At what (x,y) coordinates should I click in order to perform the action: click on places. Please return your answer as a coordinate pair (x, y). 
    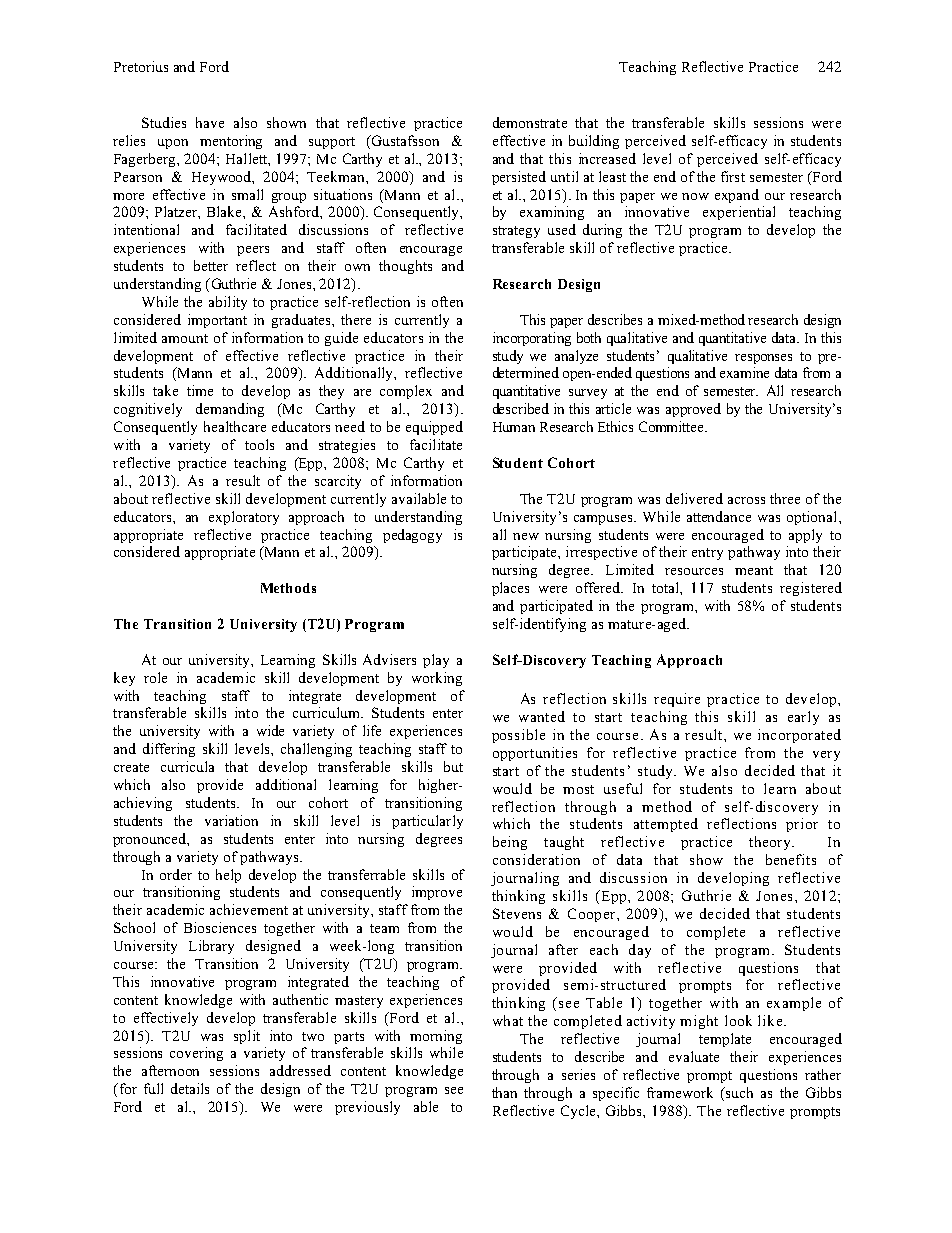
    Looking at the image, I should click on (510, 589).
